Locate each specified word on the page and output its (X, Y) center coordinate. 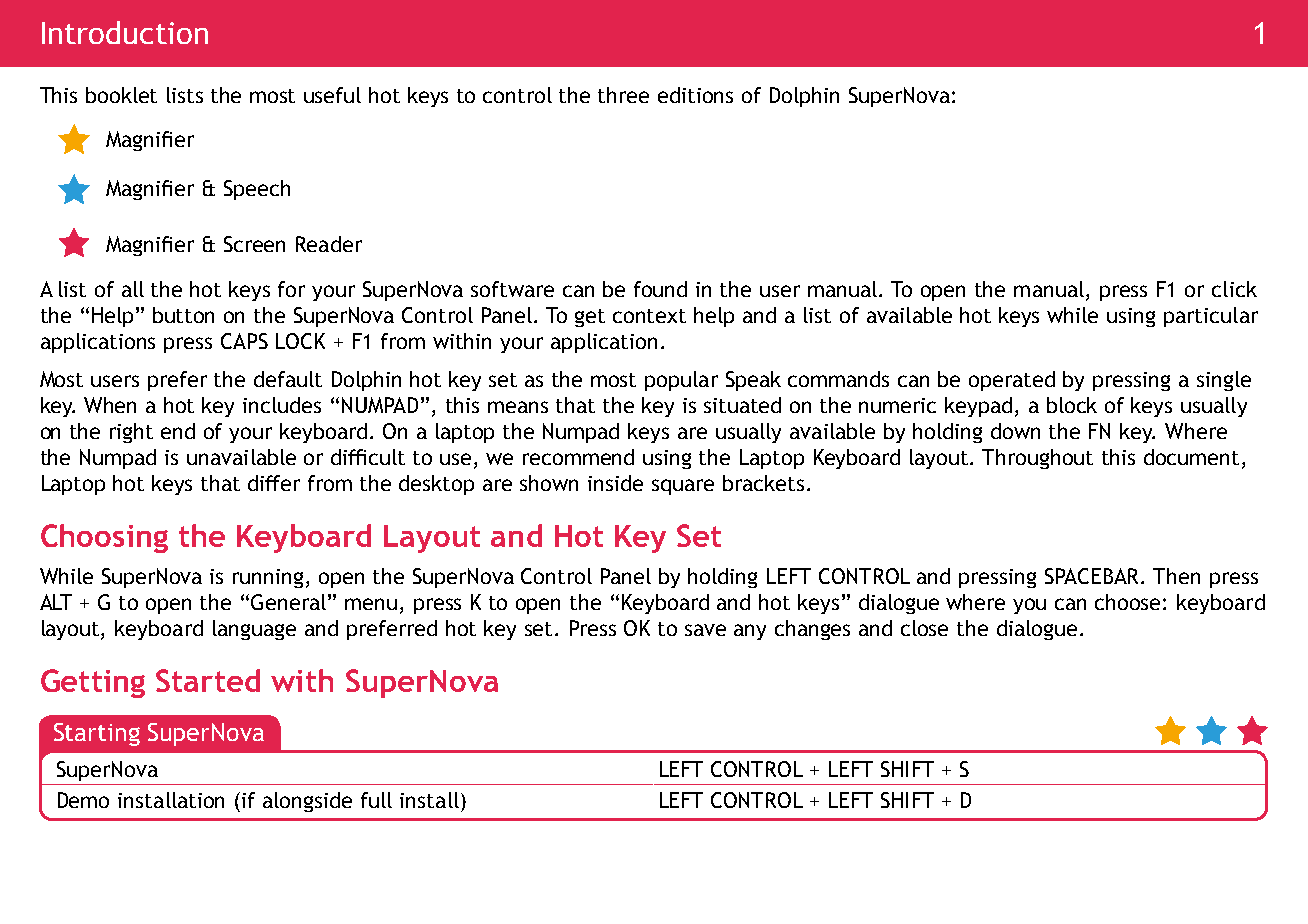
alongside (307, 802)
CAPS (244, 341)
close (924, 628)
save (705, 630)
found (660, 289)
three (623, 95)
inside (615, 483)
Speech (257, 190)
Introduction (125, 32)
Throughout (1037, 459)
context (649, 316)
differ (274, 483)
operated (1012, 381)
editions (695, 95)
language (254, 630)
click (1234, 289)
